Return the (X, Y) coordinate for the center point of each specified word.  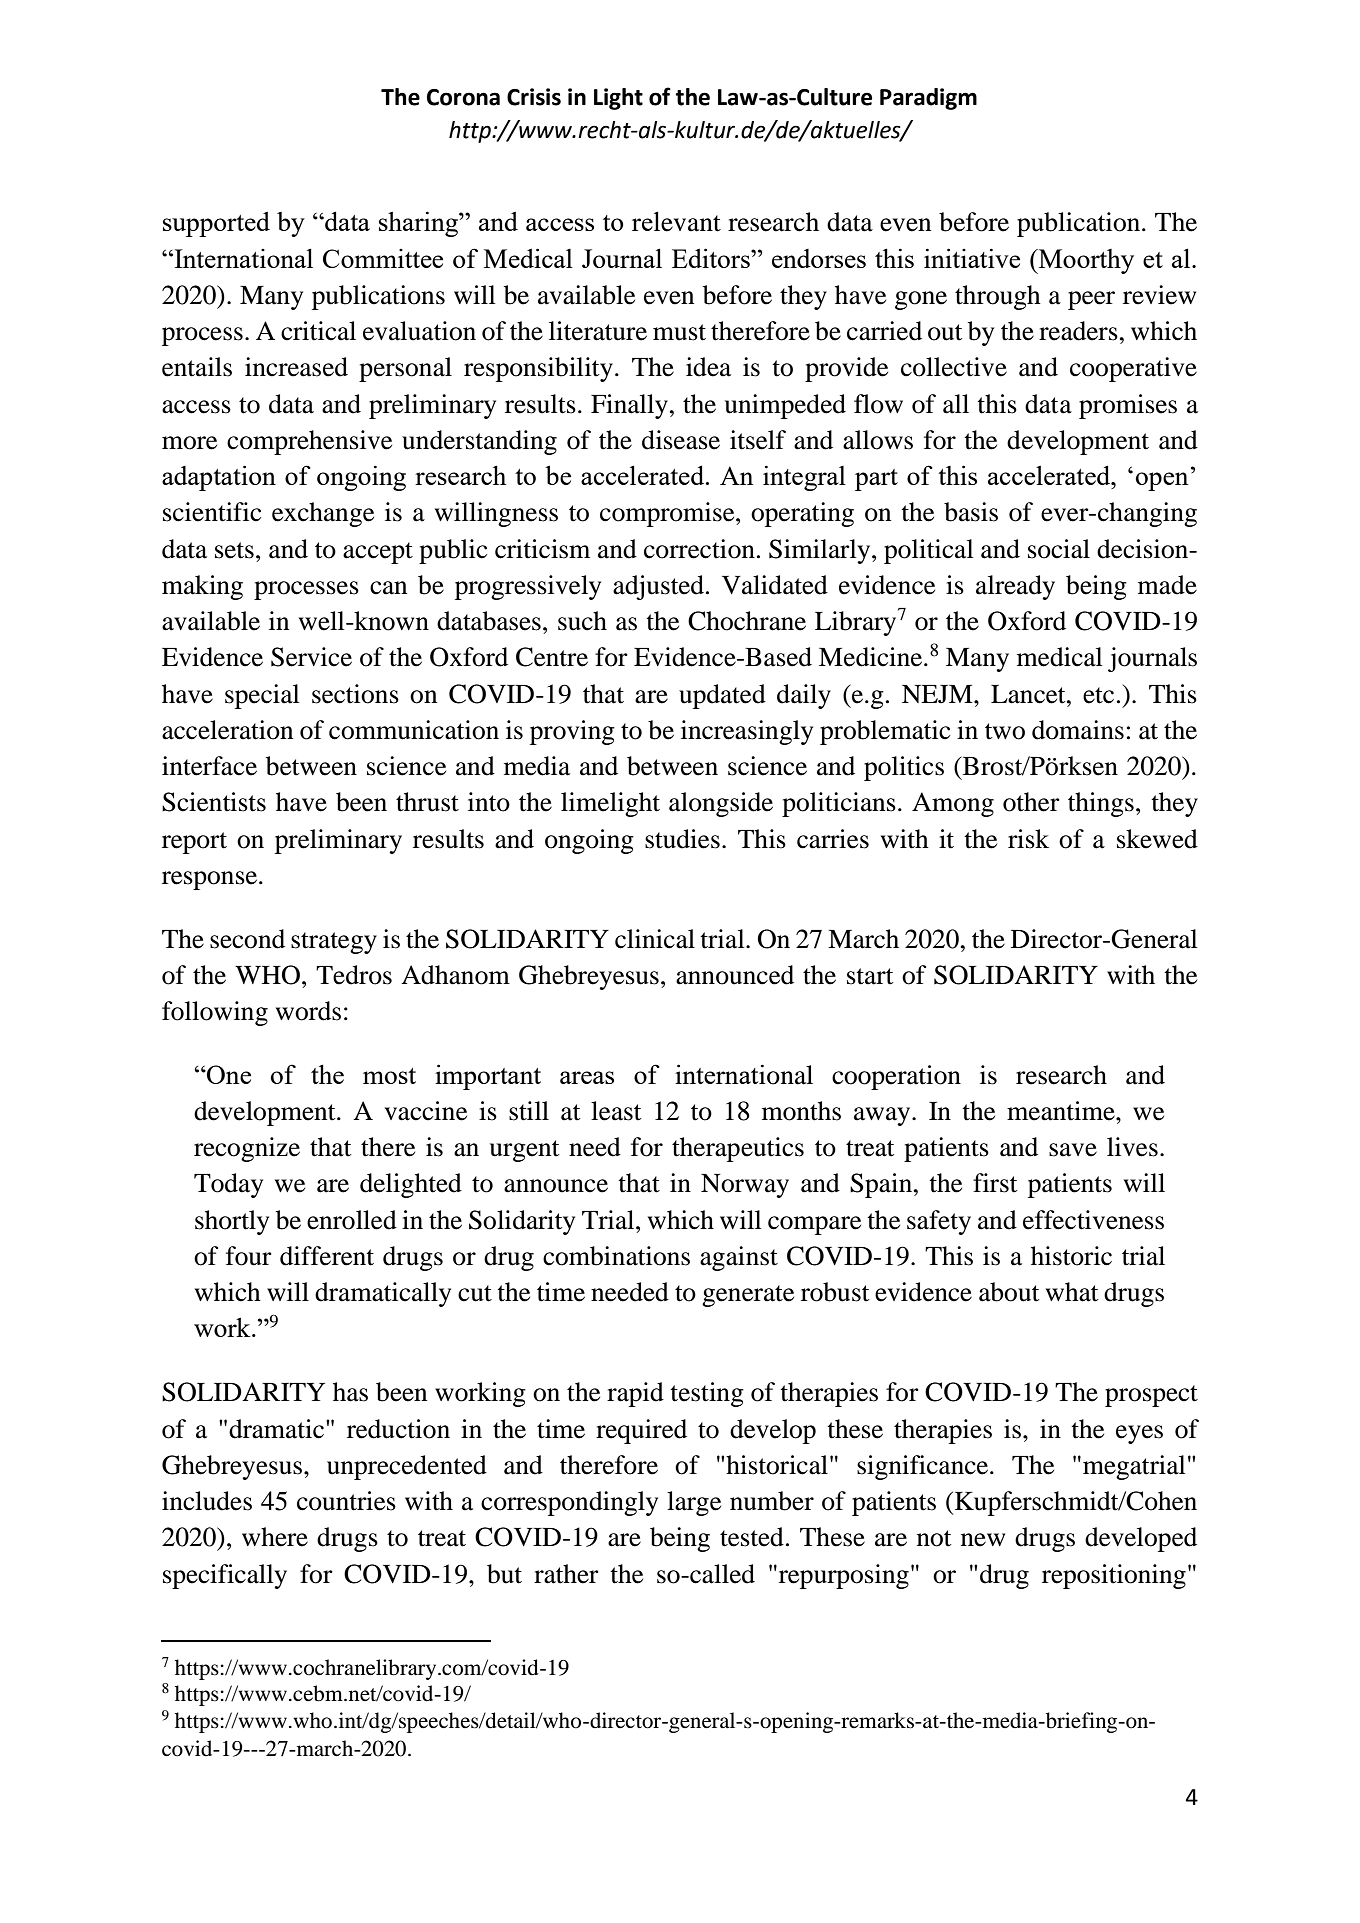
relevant (676, 221)
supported (216, 224)
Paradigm (928, 99)
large (694, 1503)
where (275, 1537)
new (983, 1540)
